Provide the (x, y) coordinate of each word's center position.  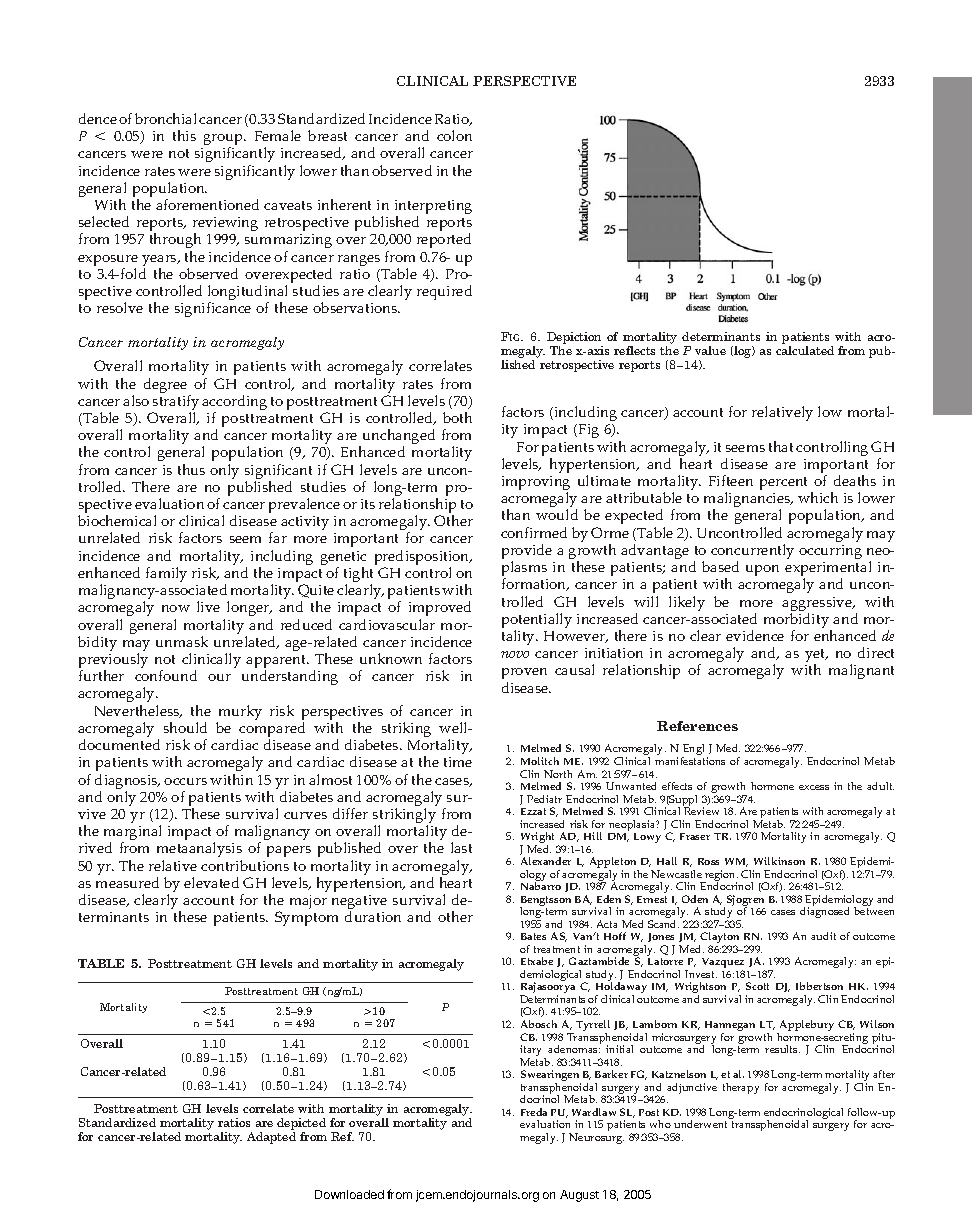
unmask (182, 641)
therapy (741, 1088)
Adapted (271, 1138)
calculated (805, 350)
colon (454, 135)
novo (515, 654)
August (579, 1196)
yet (816, 657)
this (184, 135)
